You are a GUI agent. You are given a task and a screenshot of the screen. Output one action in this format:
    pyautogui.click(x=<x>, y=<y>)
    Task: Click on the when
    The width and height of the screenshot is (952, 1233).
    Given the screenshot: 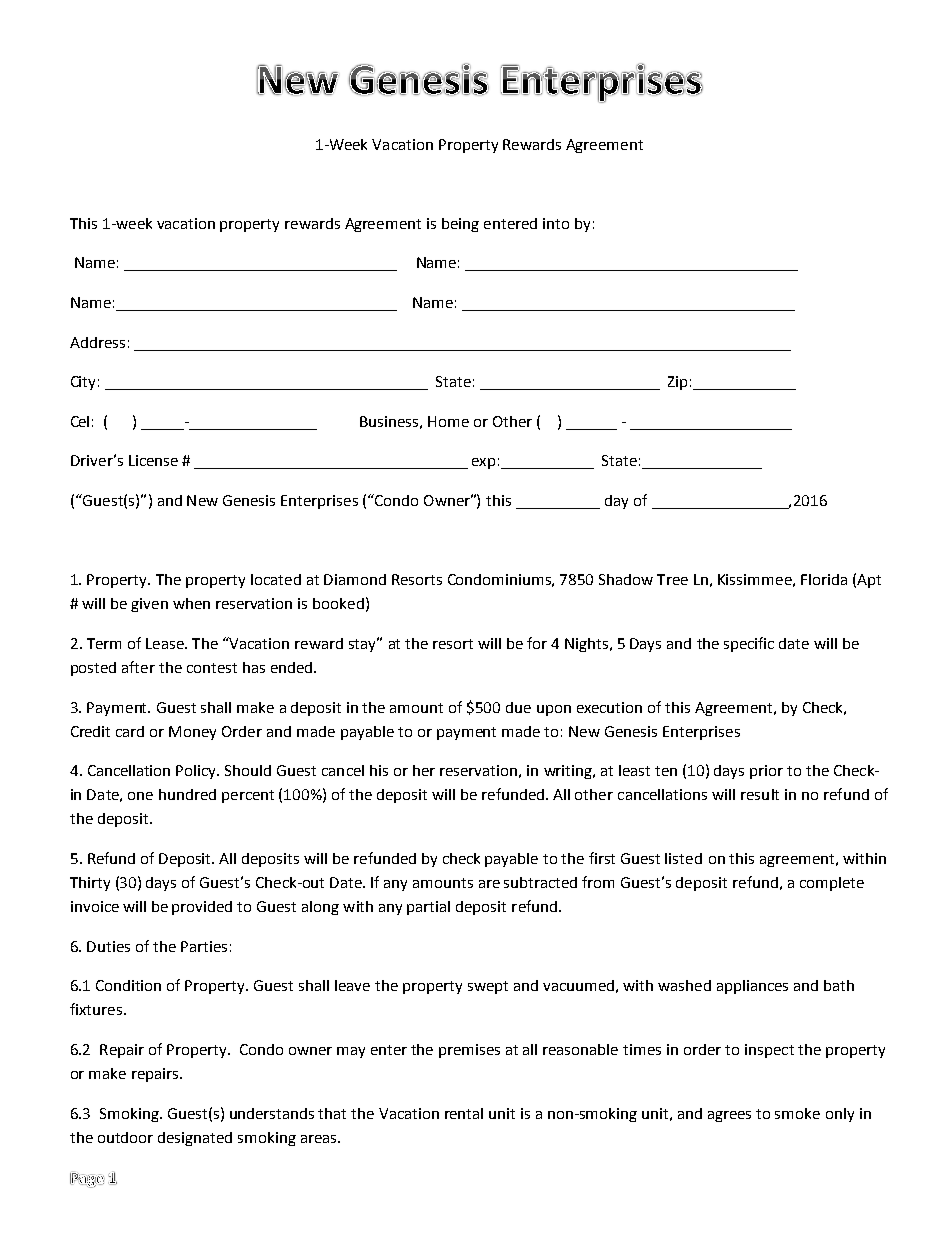 What is the action you would take?
    pyautogui.click(x=191, y=603)
